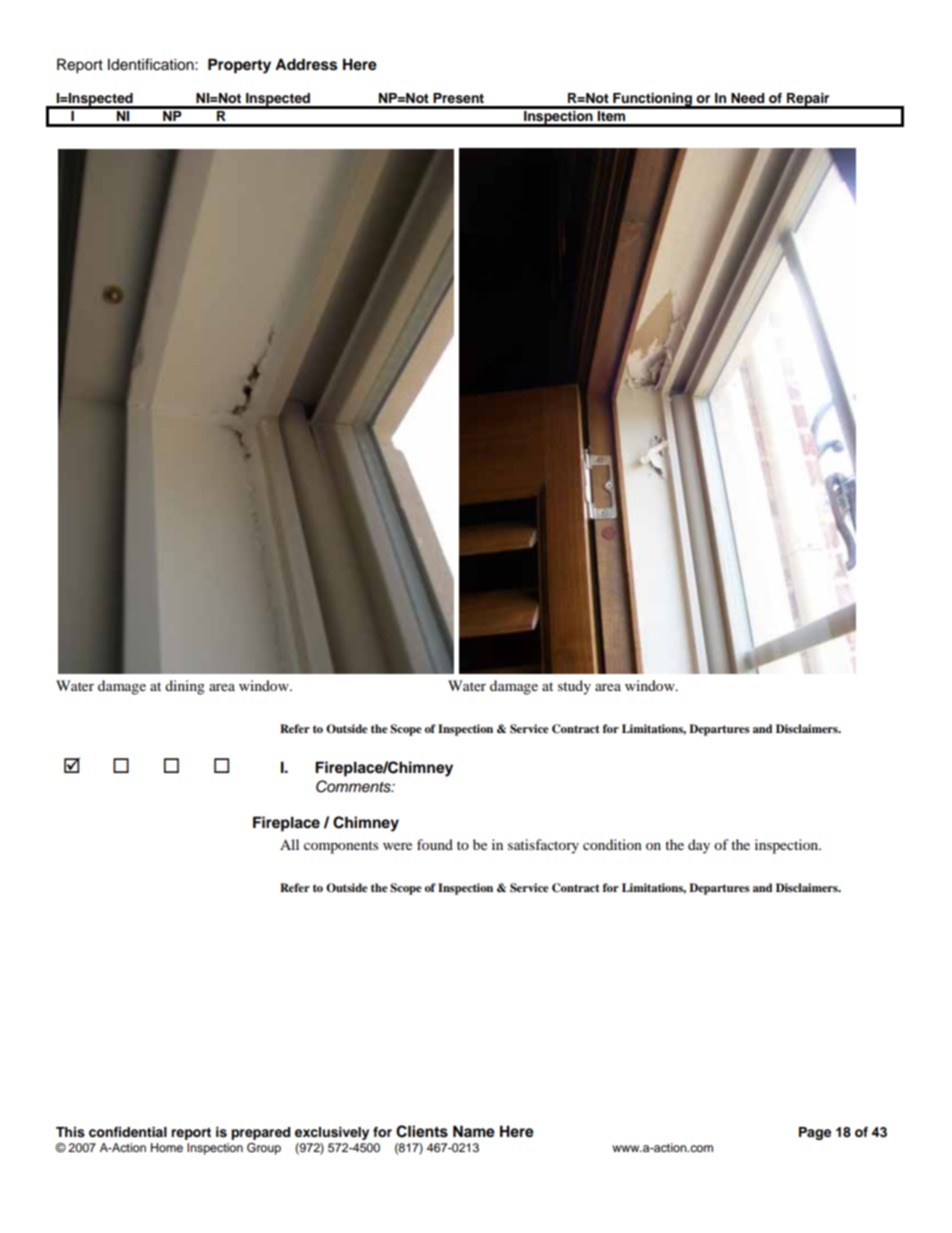  What do you see at coordinates (289, 844) in the screenshot?
I see `All` at bounding box center [289, 844].
